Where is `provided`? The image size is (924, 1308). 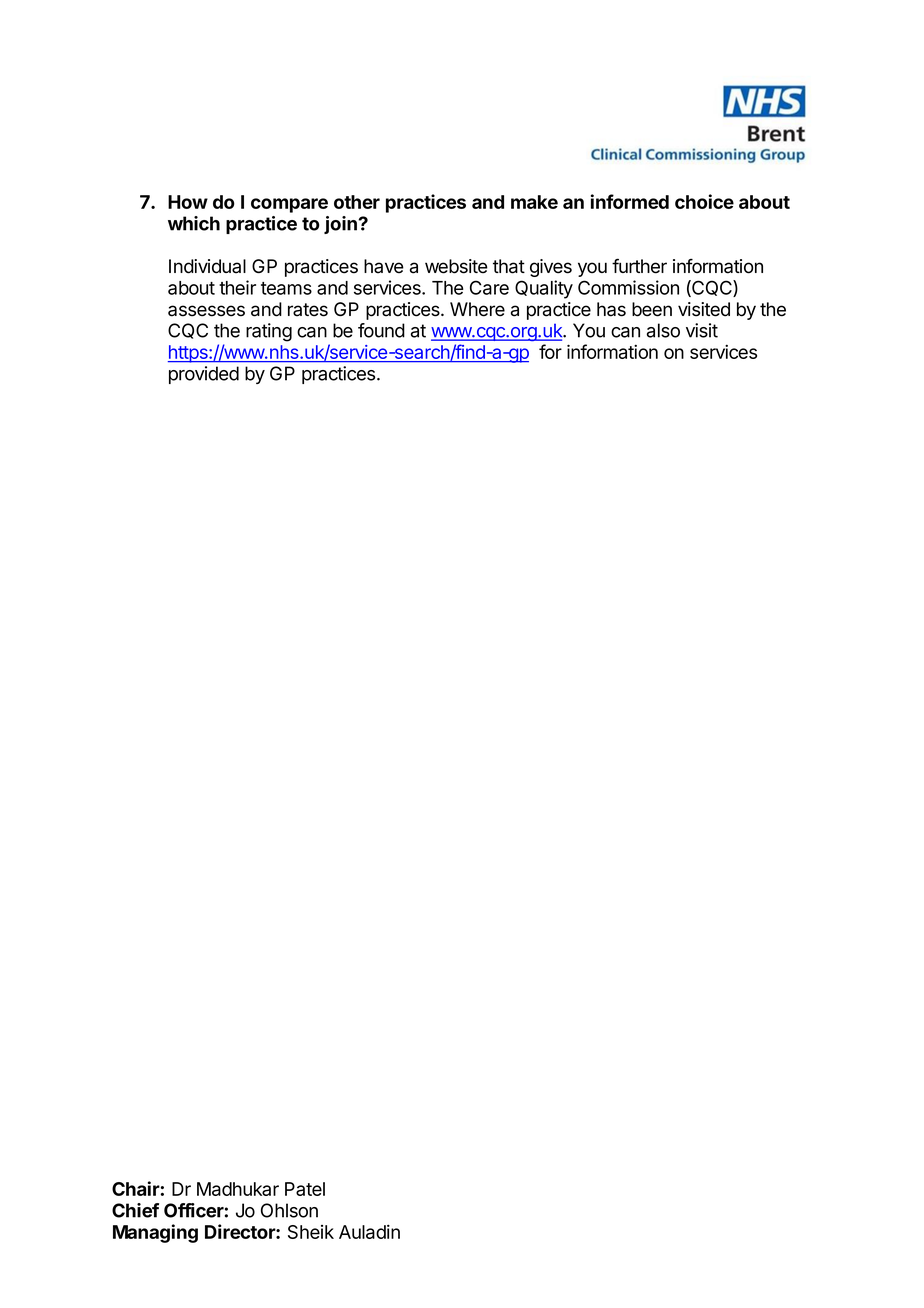
provided is located at coordinates (204, 375).
